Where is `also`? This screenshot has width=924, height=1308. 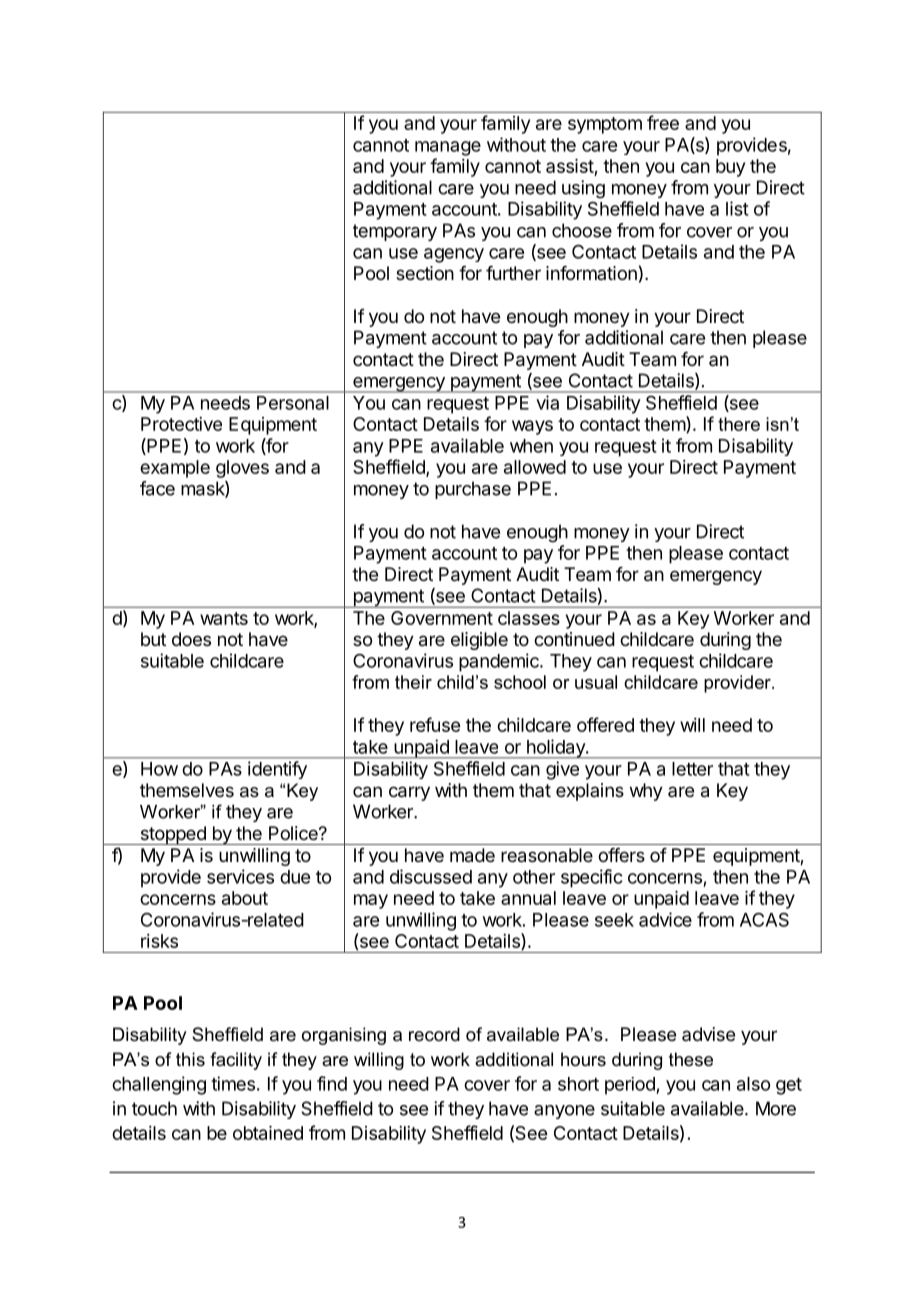 also is located at coordinates (753, 1084).
